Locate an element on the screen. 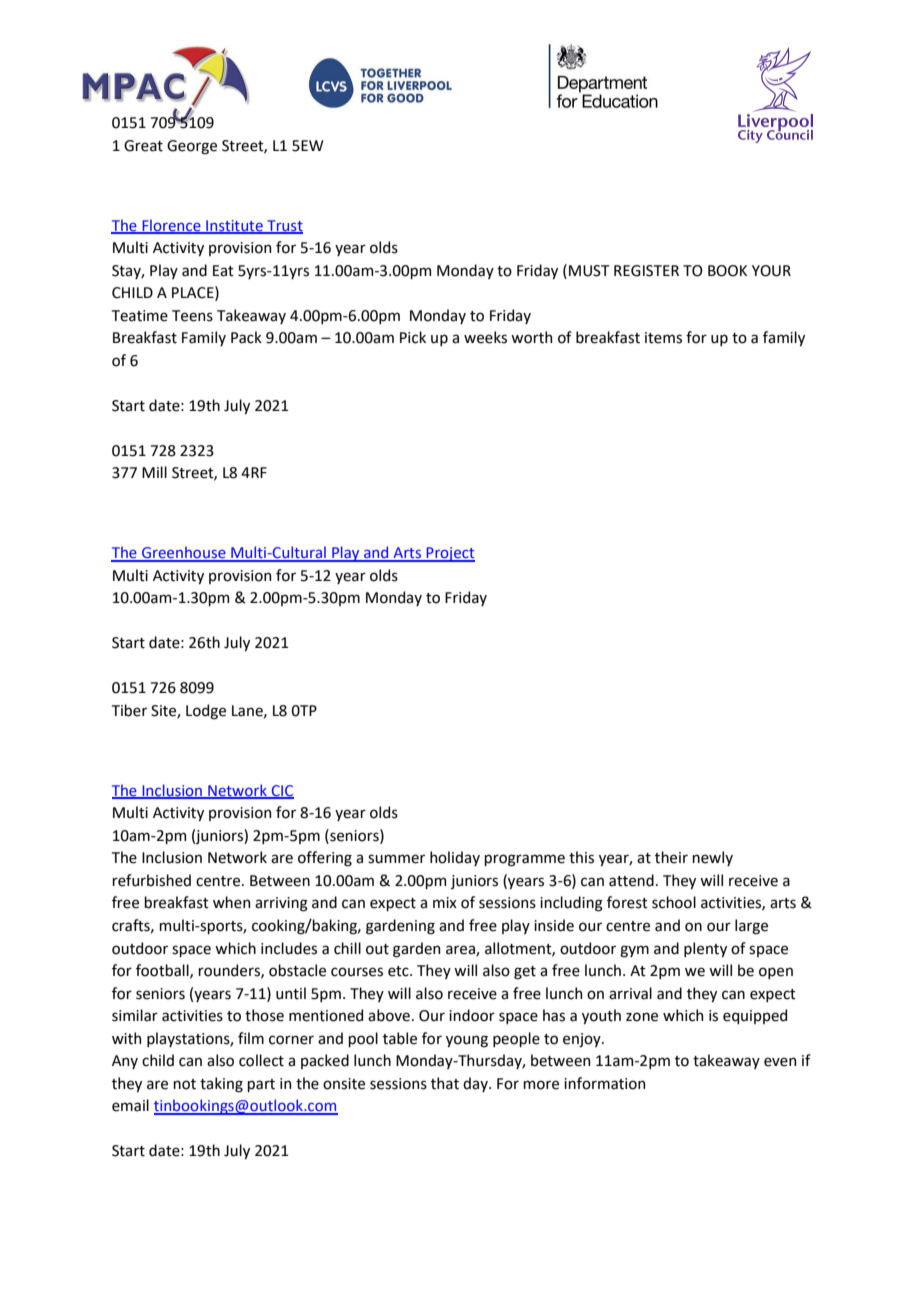  Trust is located at coordinates (284, 226).
